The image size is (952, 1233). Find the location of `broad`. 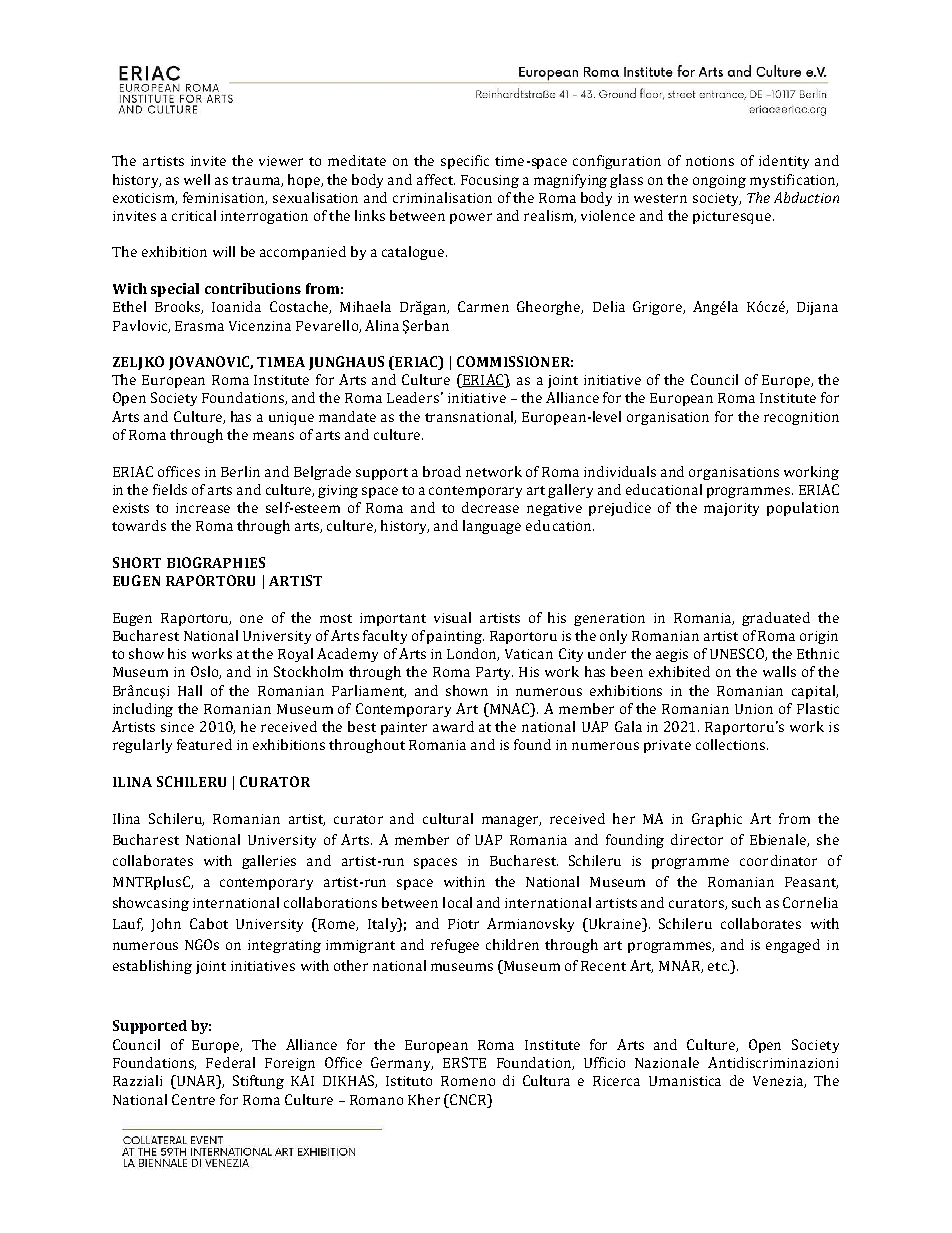

broad is located at coordinates (442, 471).
